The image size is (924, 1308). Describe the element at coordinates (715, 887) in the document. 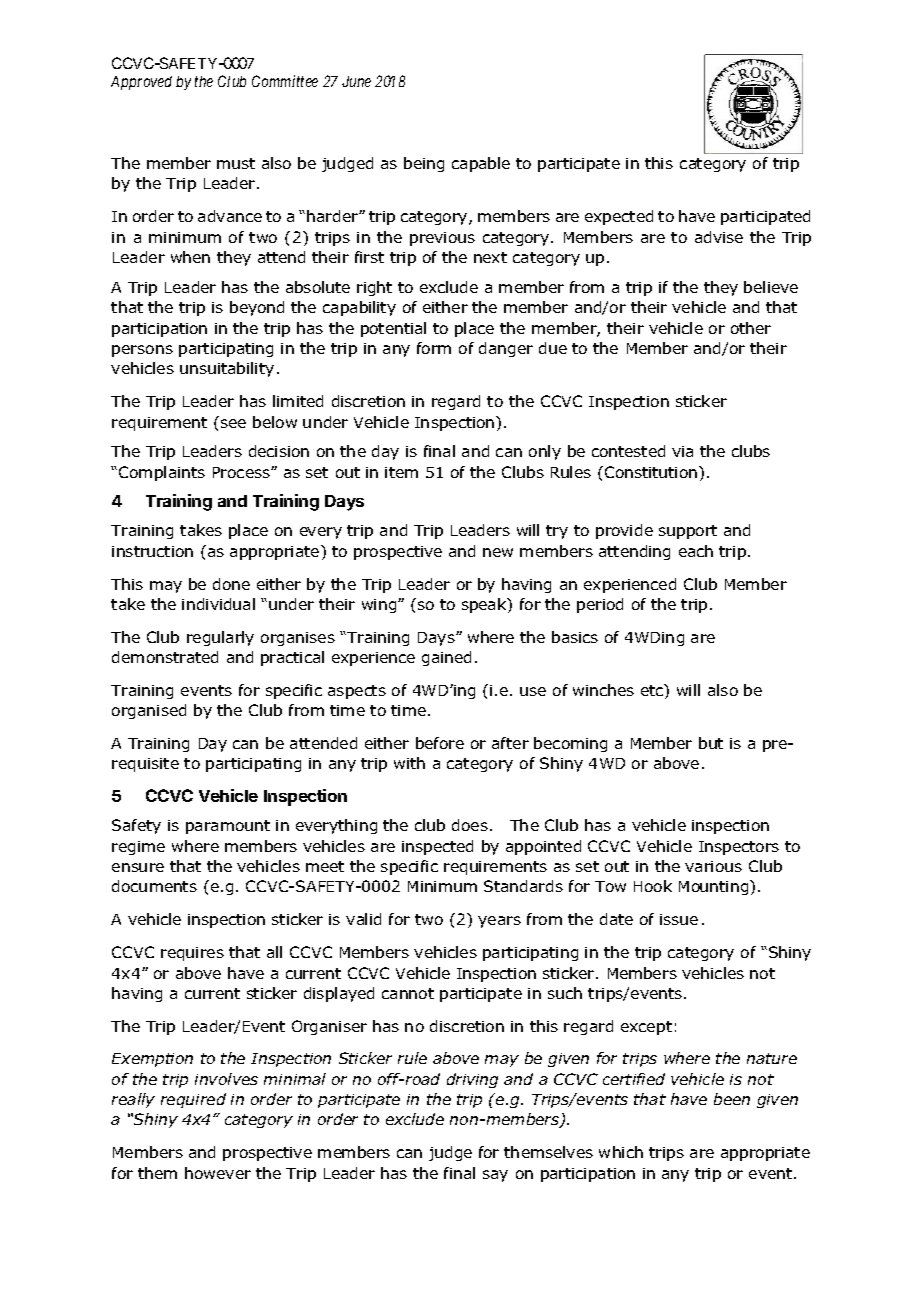

I see `Mounting` at that location.
